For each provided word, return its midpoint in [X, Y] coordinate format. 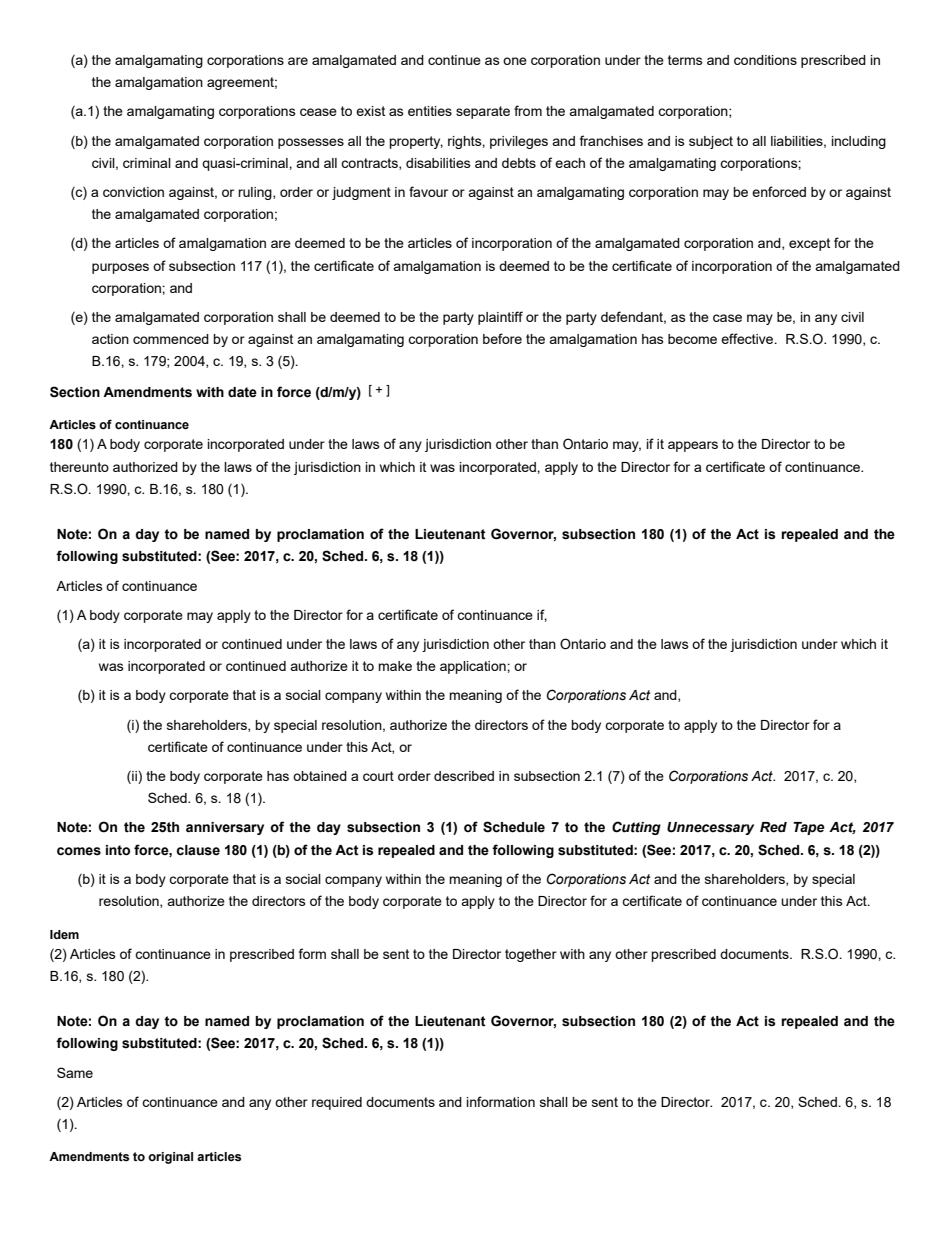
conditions [765, 60]
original [170, 1158]
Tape [809, 828]
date [242, 392]
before [502, 338]
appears [693, 446]
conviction [133, 192]
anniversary [225, 828]
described [464, 776]
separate [483, 112]
